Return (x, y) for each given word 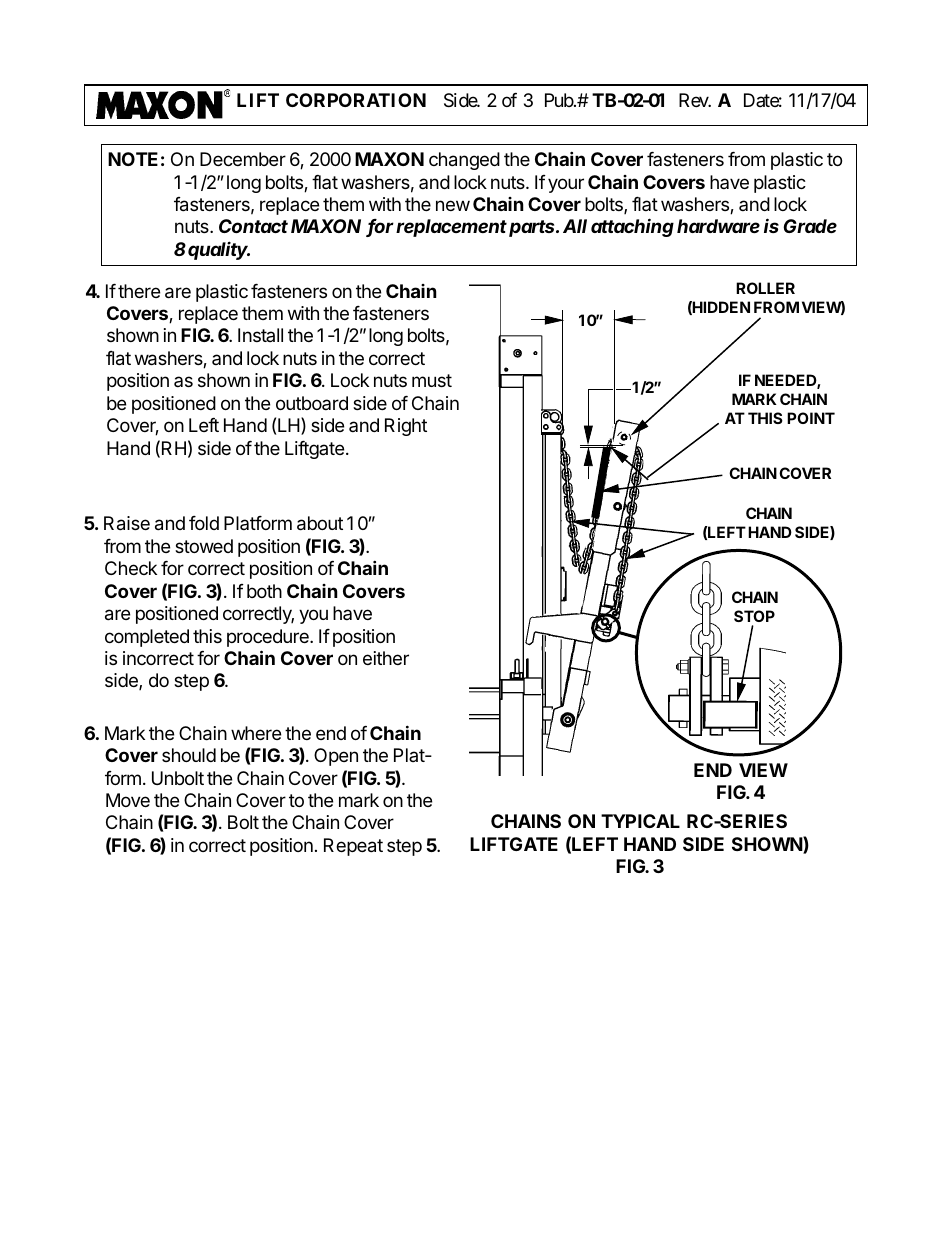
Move (128, 800)
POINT (811, 418)
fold (204, 523)
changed (464, 161)
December (243, 159)
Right (406, 427)
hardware (718, 226)
